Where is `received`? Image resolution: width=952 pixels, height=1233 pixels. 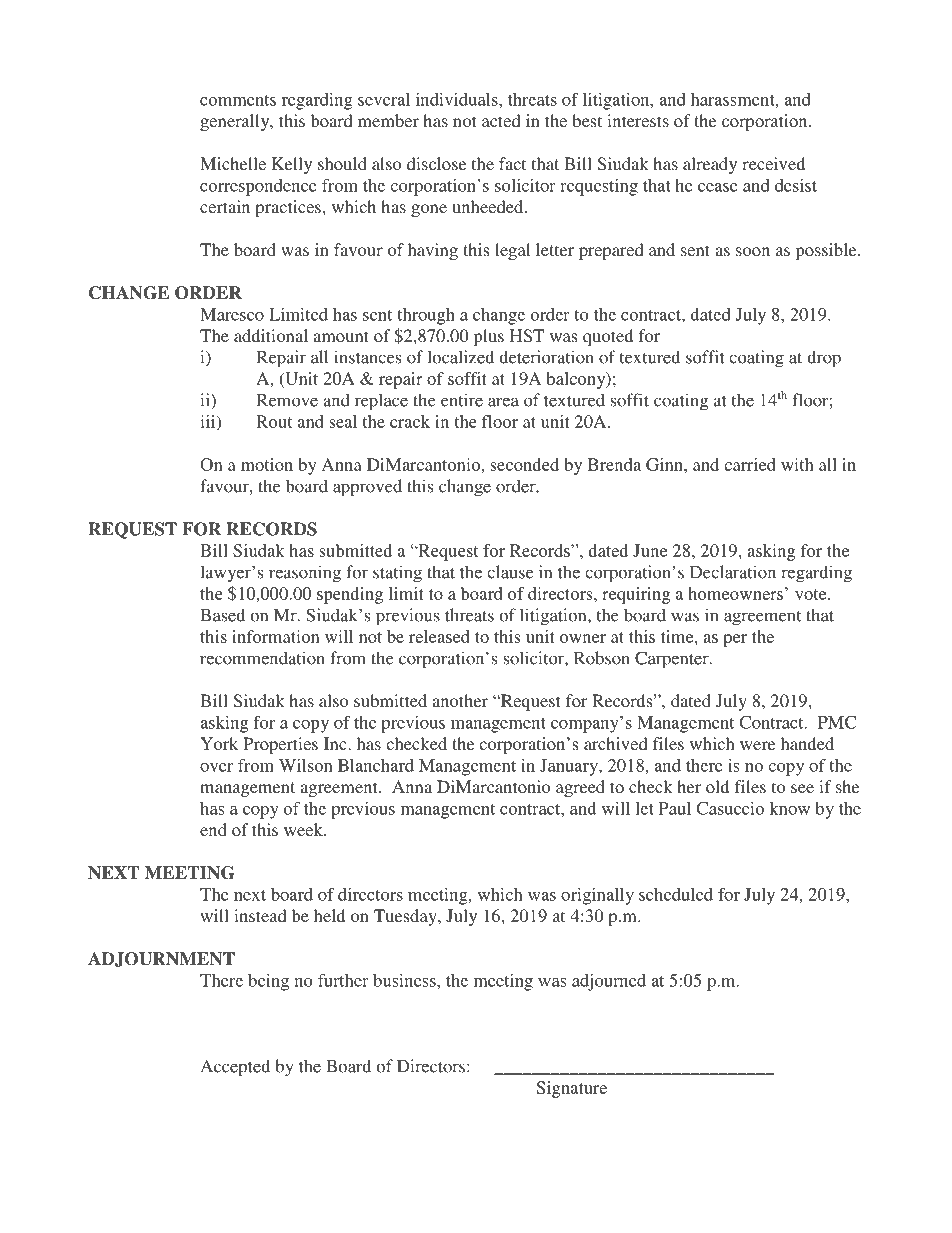
received is located at coordinates (773, 163).
